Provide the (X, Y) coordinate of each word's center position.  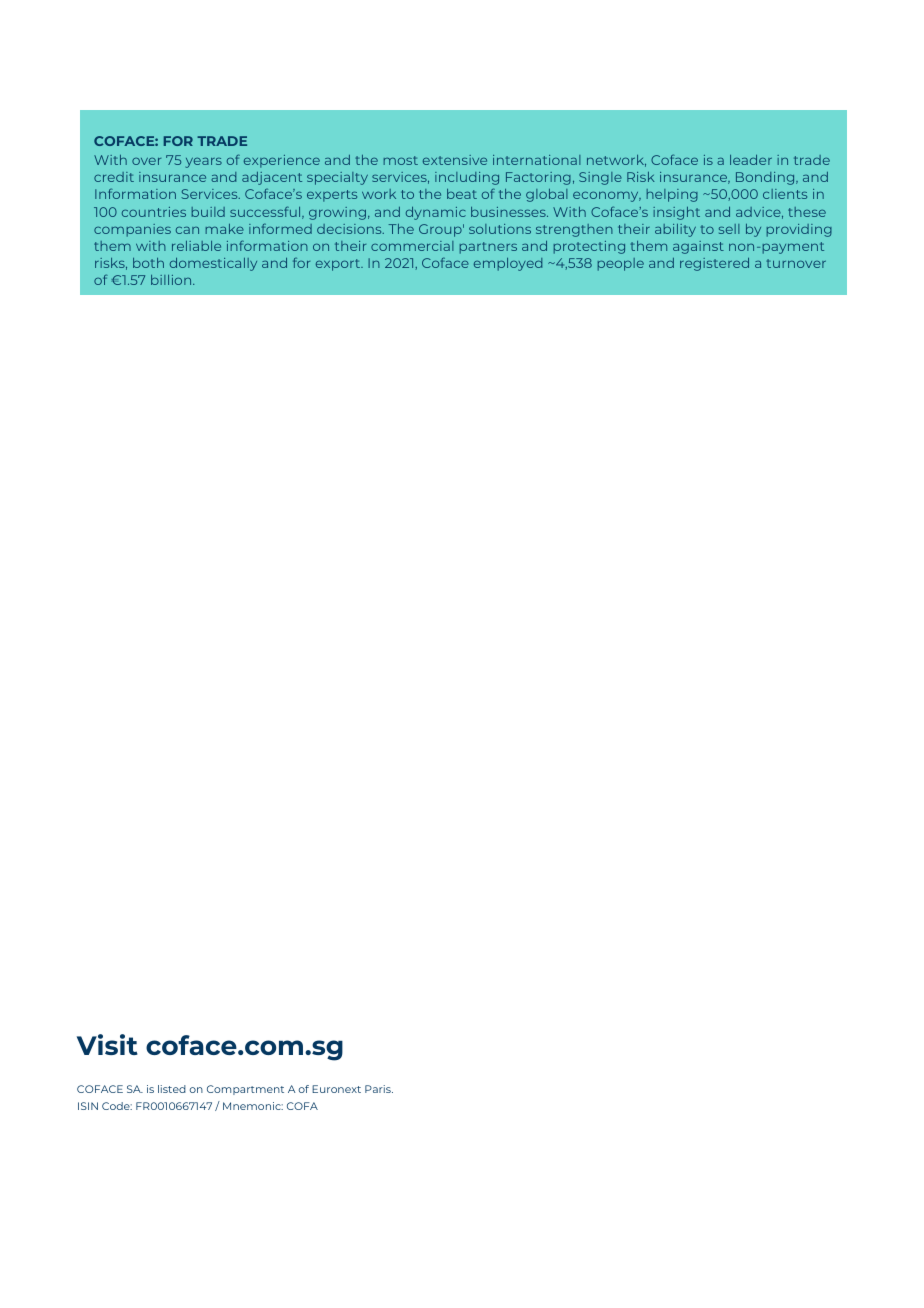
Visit (107, 1044)
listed (172, 1089)
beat (462, 194)
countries (154, 212)
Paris (379, 1089)
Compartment (245, 1090)
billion (172, 280)
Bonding (766, 178)
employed (508, 264)
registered (714, 264)
